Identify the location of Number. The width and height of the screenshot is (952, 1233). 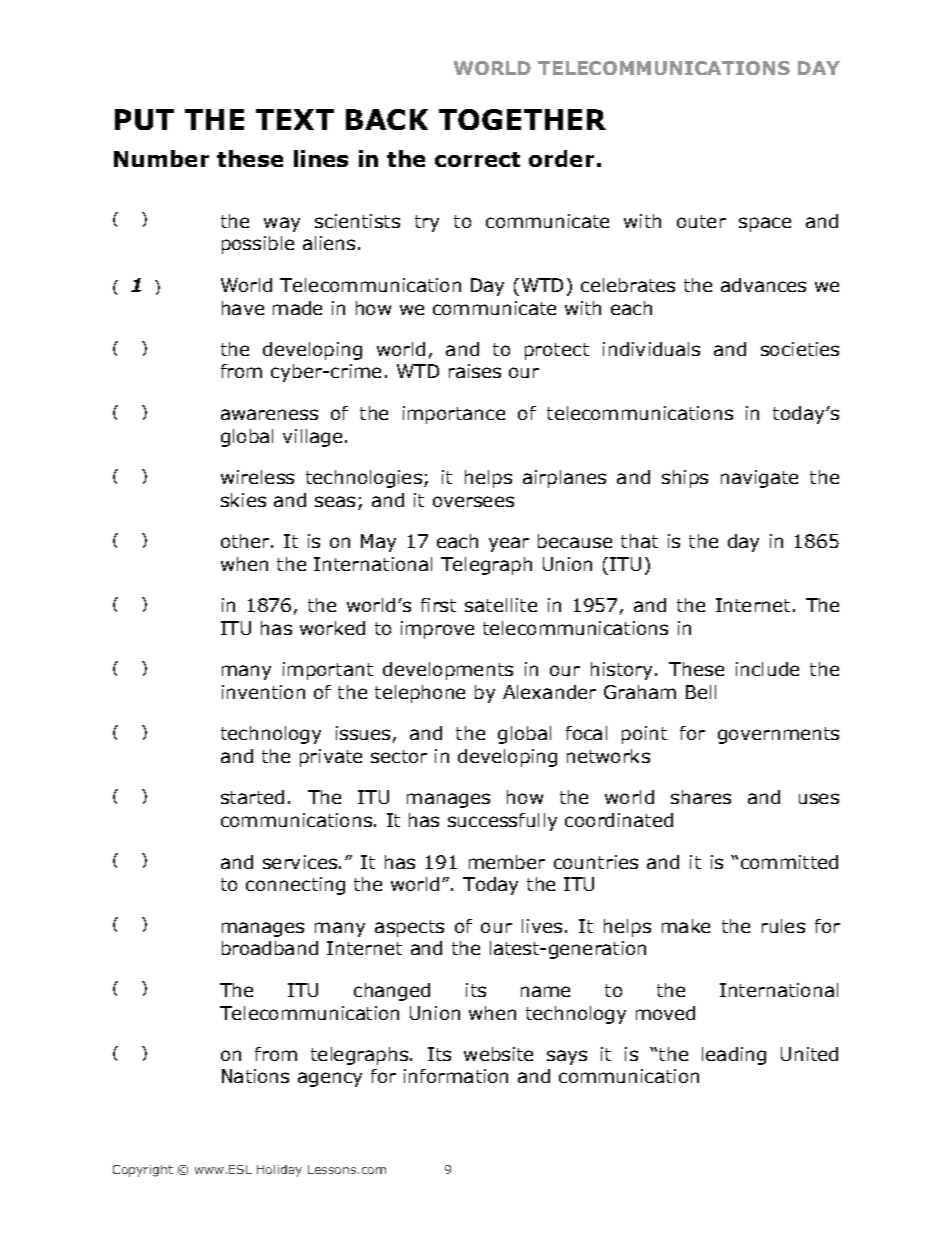
(161, 158).
